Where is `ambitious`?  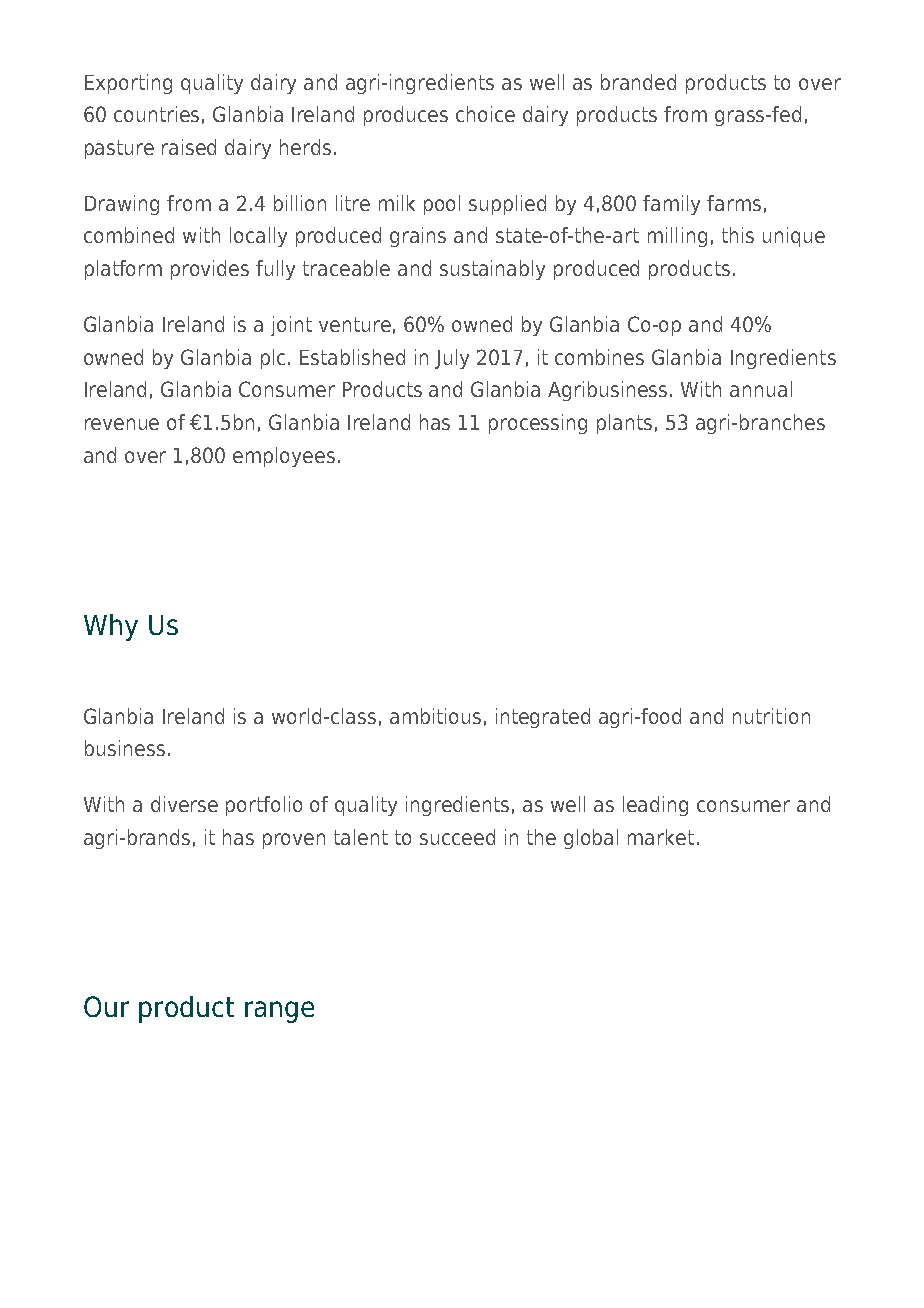 ambitious is located at coordinates (435, 716).
